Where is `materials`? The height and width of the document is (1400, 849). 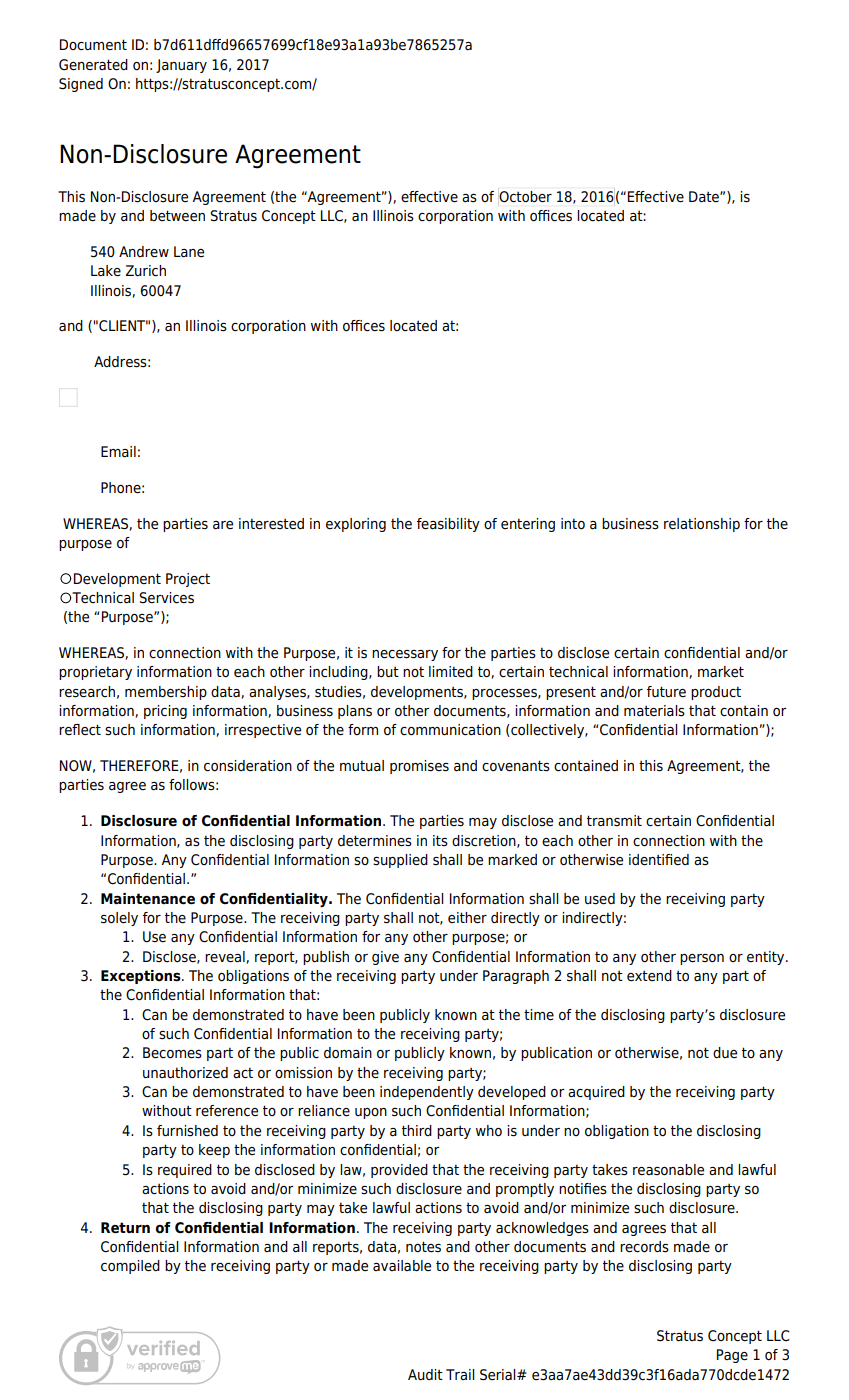
materials is located at coordinates (654, 711).
